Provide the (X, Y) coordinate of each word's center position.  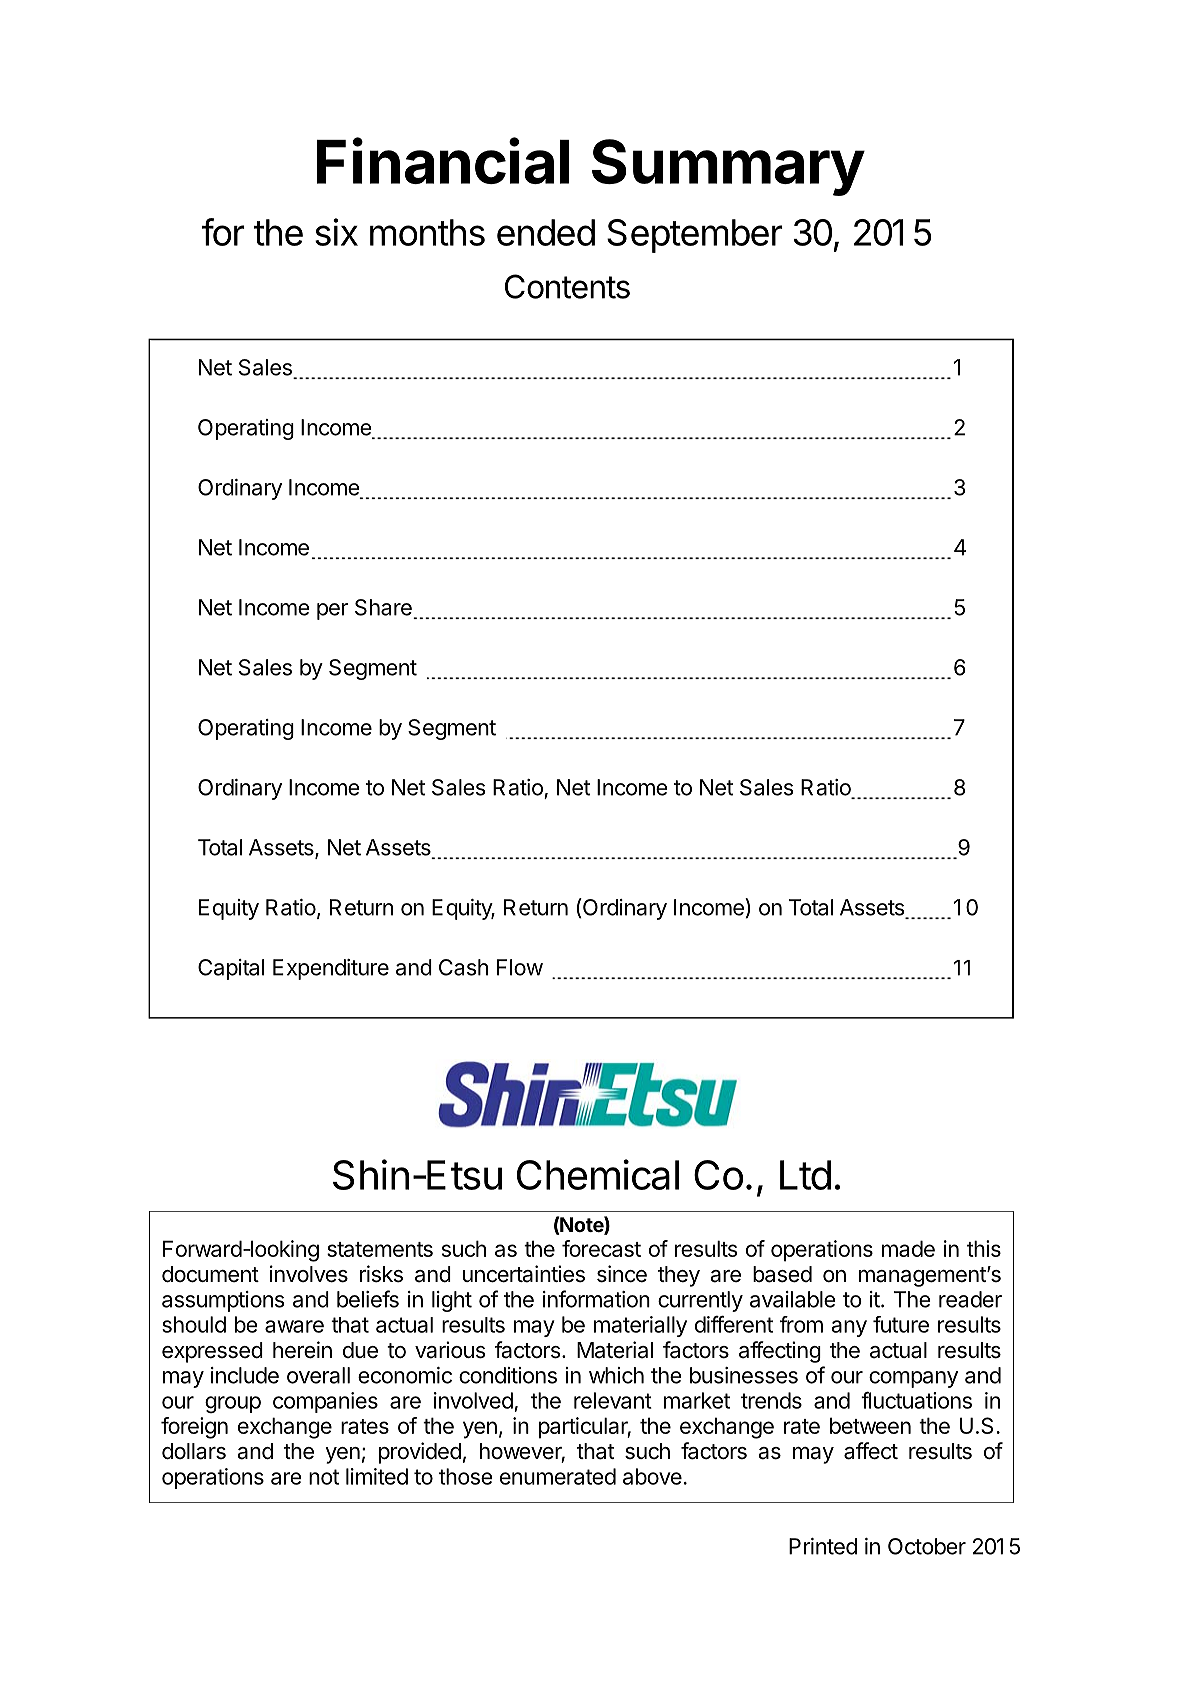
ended (546, 232)
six (336, 232)
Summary (728, 167)
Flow (520, 967)
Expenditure (331, 969)
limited (377, 1476)
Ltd (805, 1175)
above (652, 1476)
